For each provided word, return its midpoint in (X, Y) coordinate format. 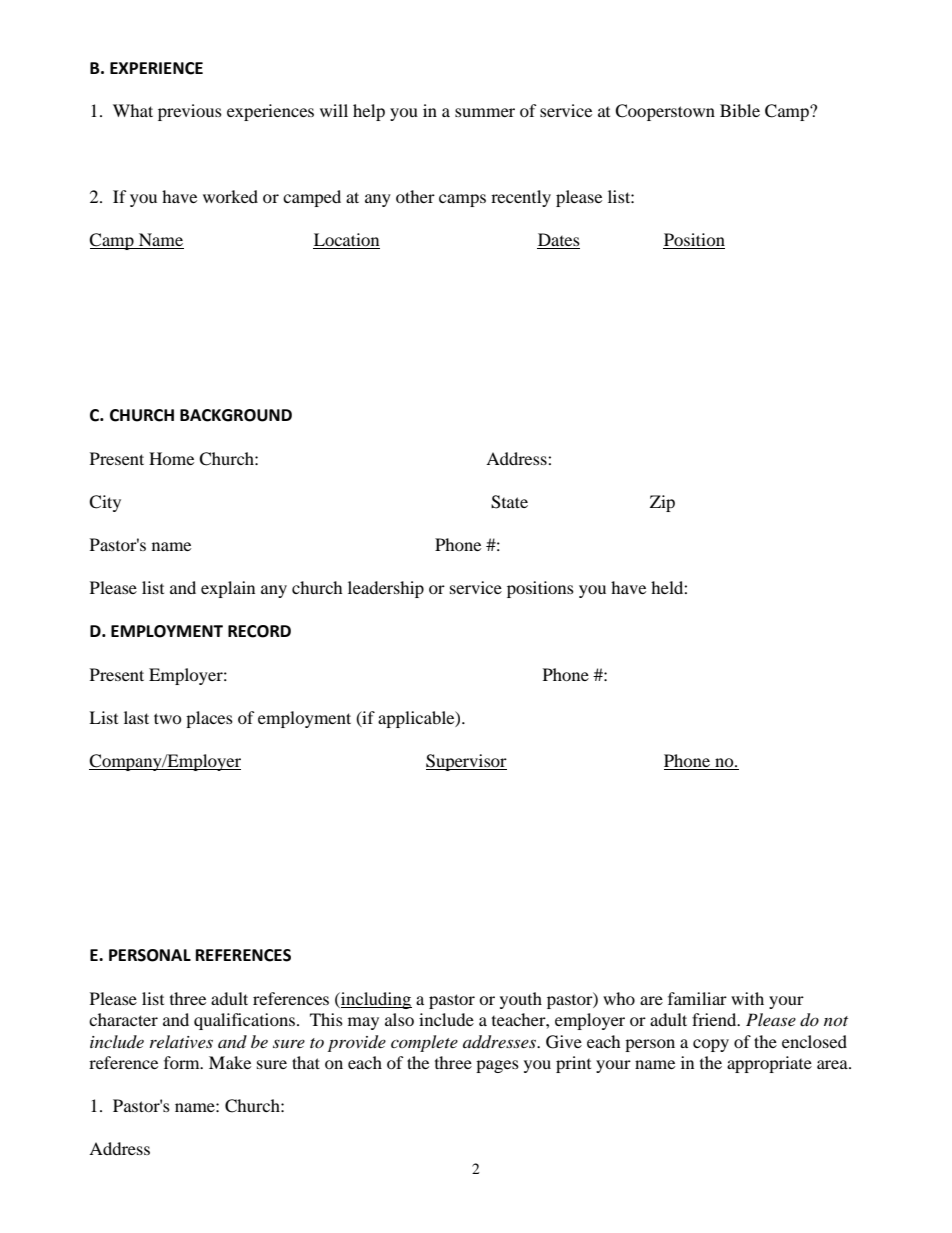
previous (190, 112)
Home (171, 458)
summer (485, 112)
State (509, 502)
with (747, 998)
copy (711, 1045)
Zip (662, 503)
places (209, 719)
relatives (181, 1041)
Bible (740, 110)
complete (424, 1043)
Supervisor (466, 762)
